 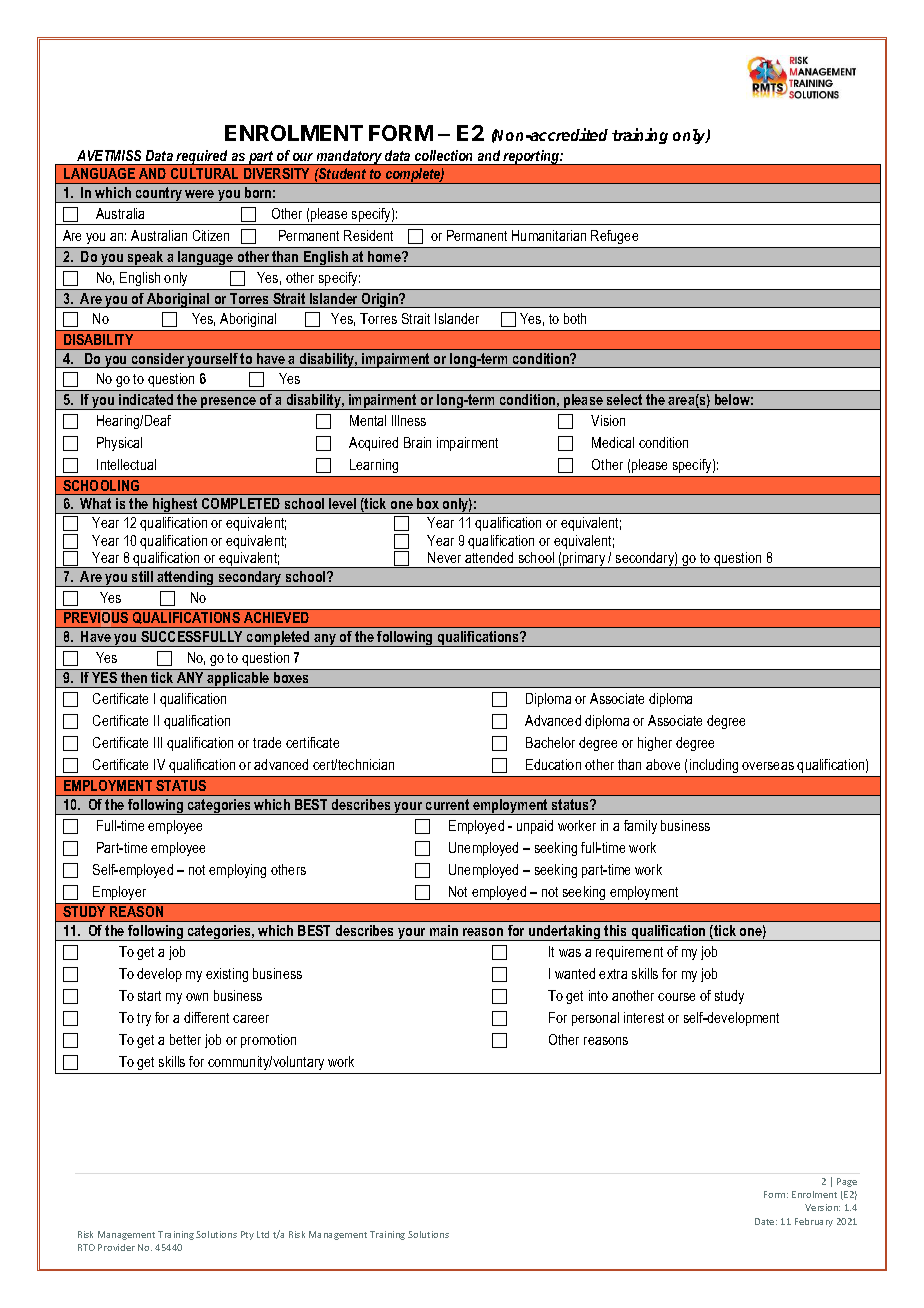 I want to click on February, so click(x=814, y=1222).
